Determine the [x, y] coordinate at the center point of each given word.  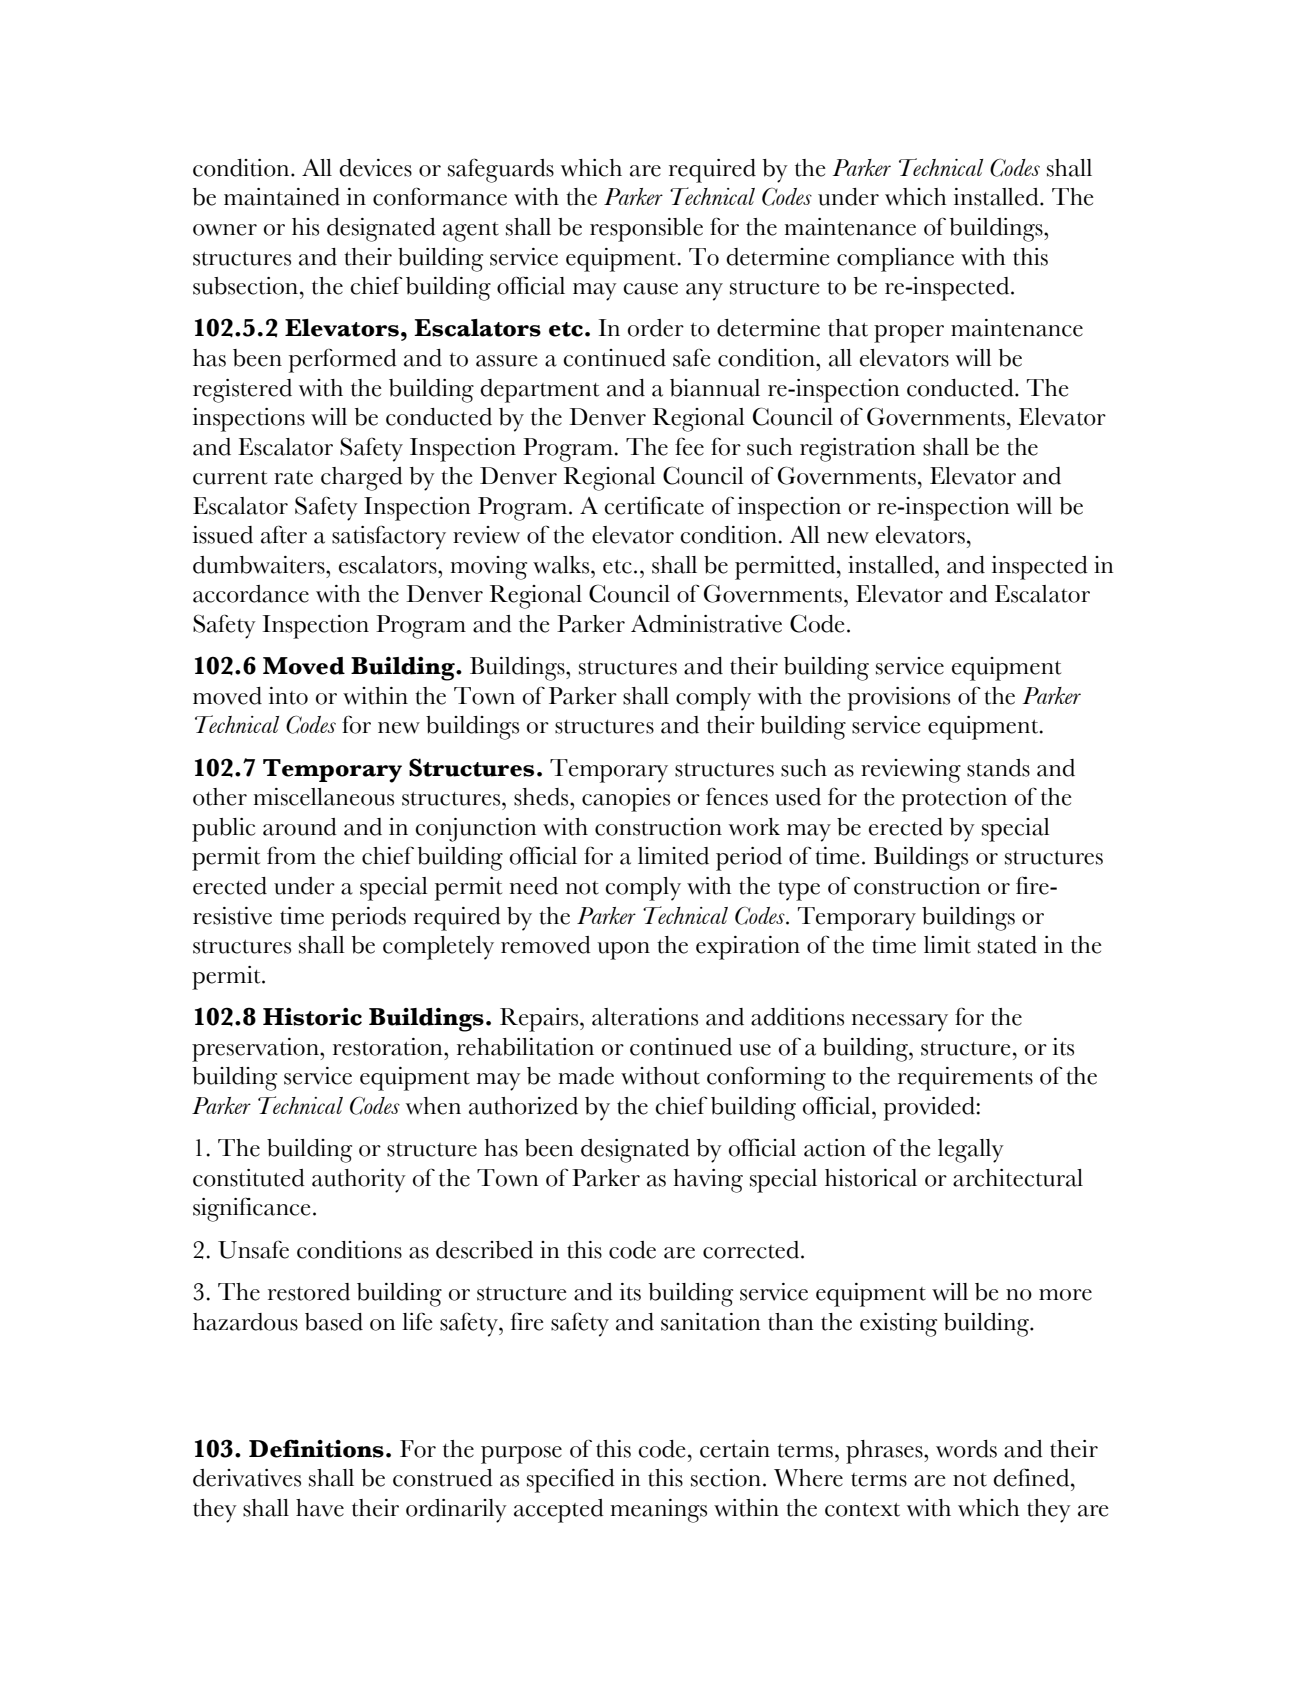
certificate [654, 505]
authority [359, 1181]
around [300, 827]
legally [971, 1151]
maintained [282, 197]
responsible [646, 230]
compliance [895, 260]
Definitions [316, 1448]
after [284, 534]
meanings [659, 1511]
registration [857, 450]
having [708, 1181]
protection [954, 800]
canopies [626, 800]
